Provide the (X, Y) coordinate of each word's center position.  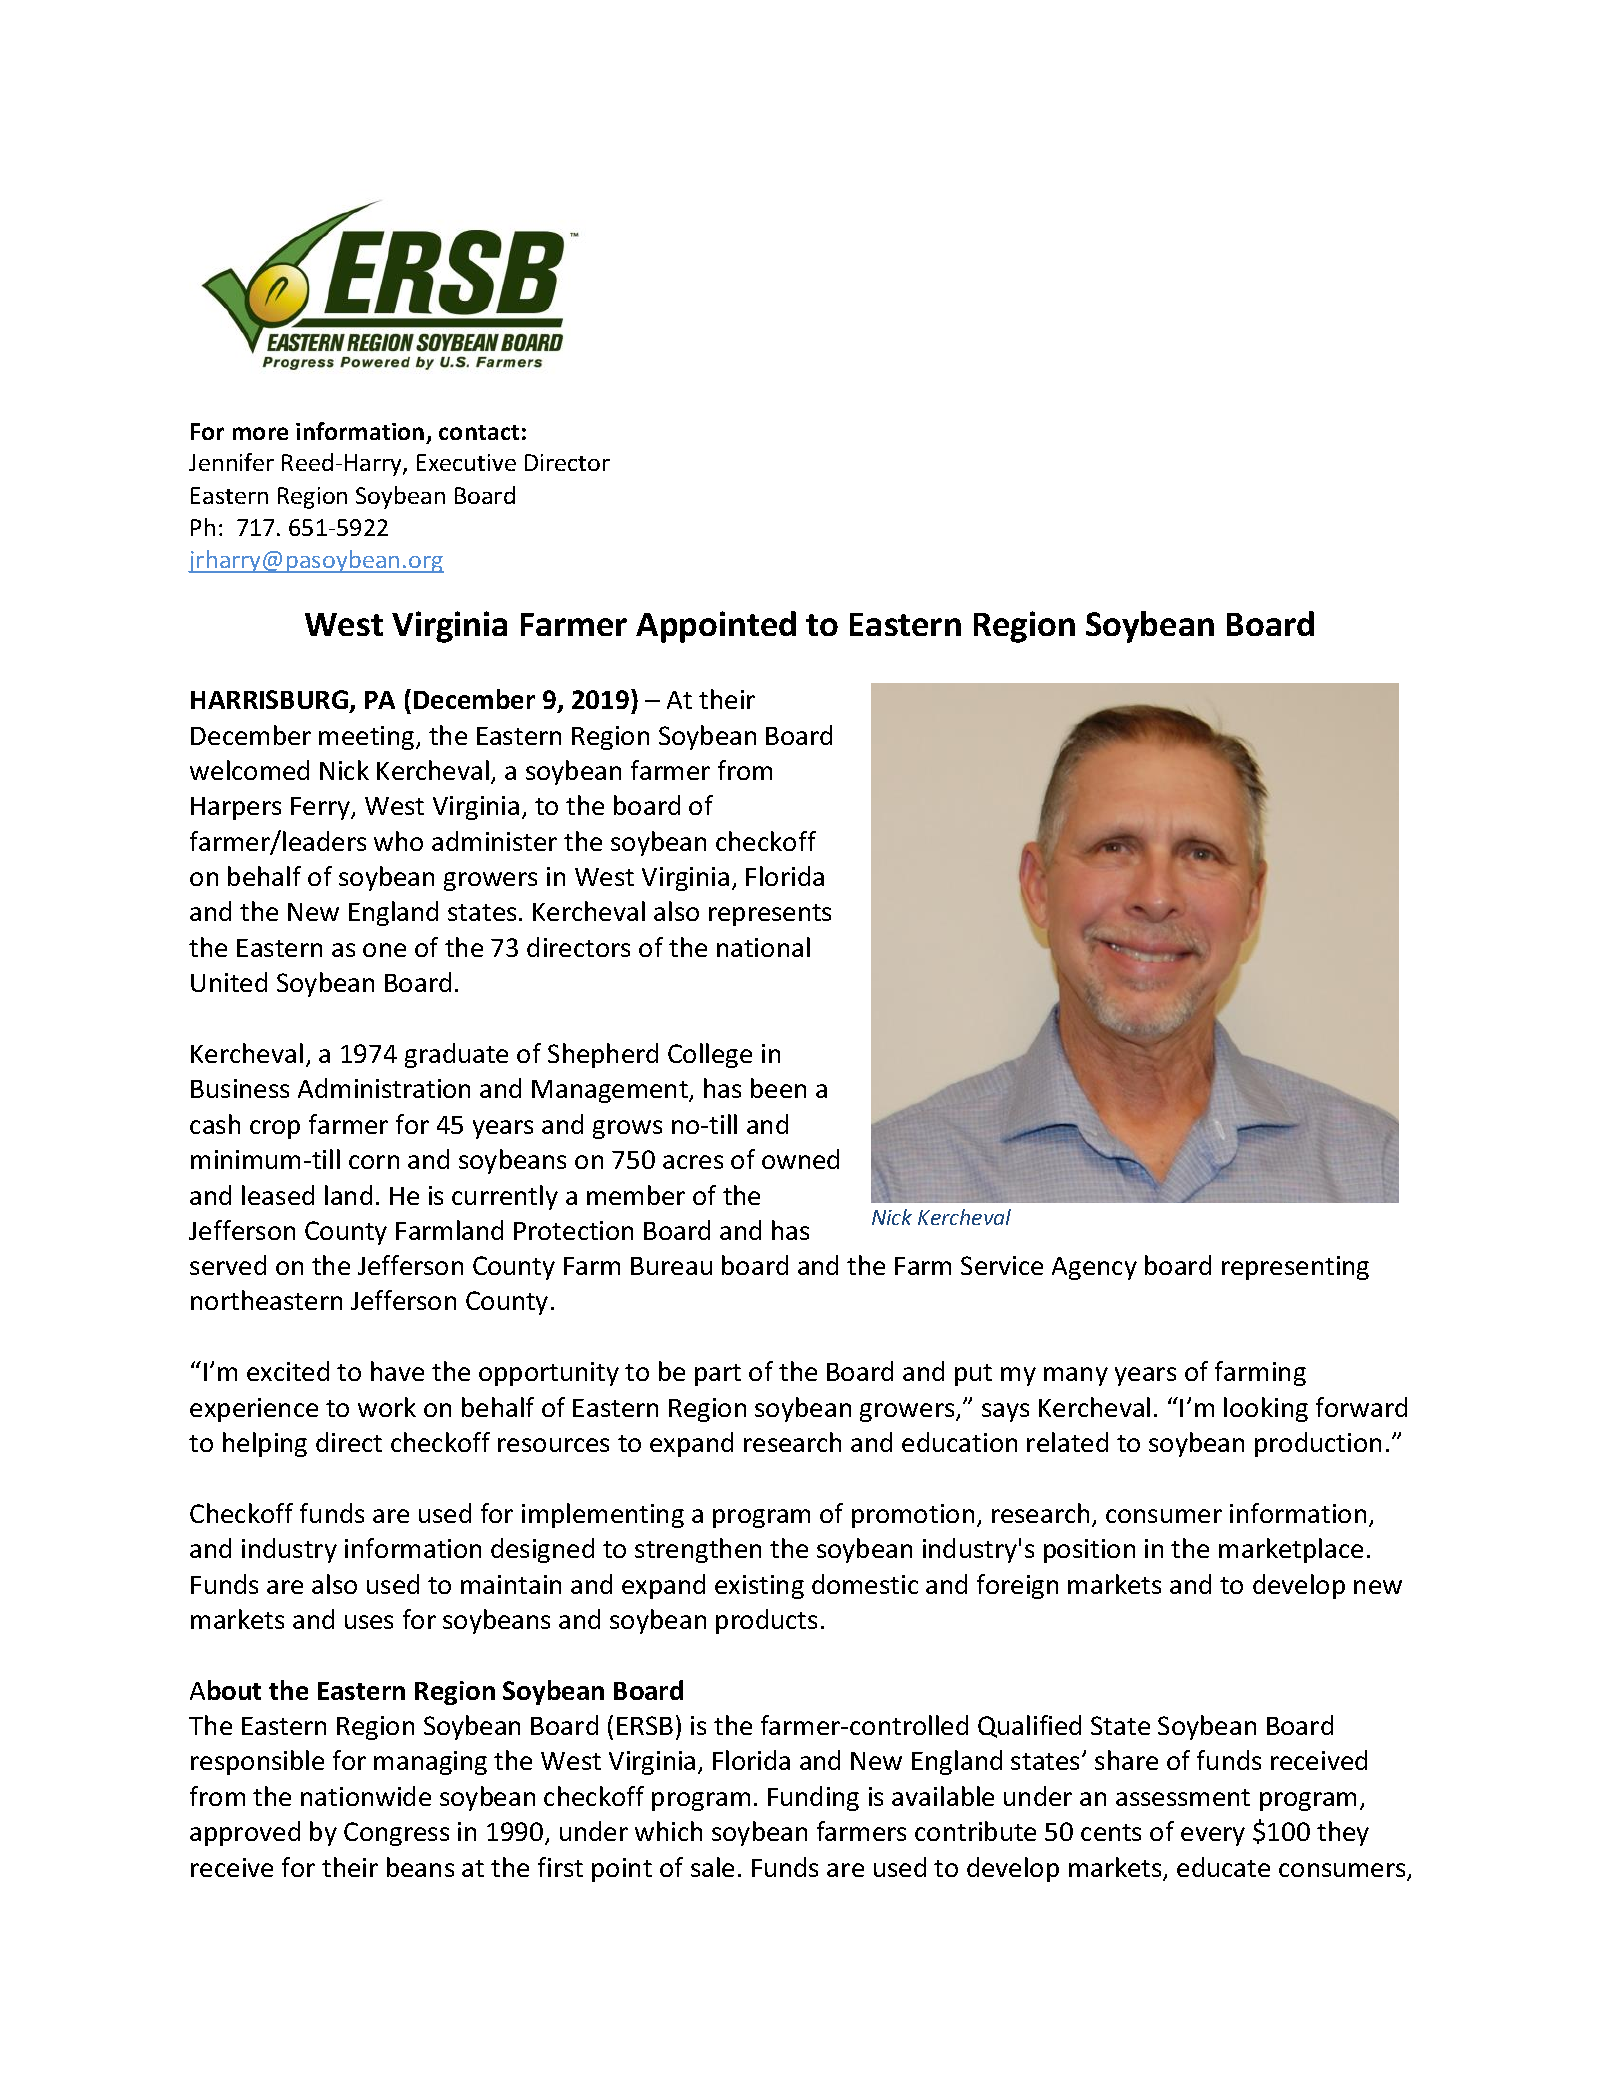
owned (800, 1159)
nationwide (366, 1796)
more (260, 433)
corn (374, 1162)
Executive (466, 462)
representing (1295, 1268)
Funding (813, 1798)
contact (479, 432)
